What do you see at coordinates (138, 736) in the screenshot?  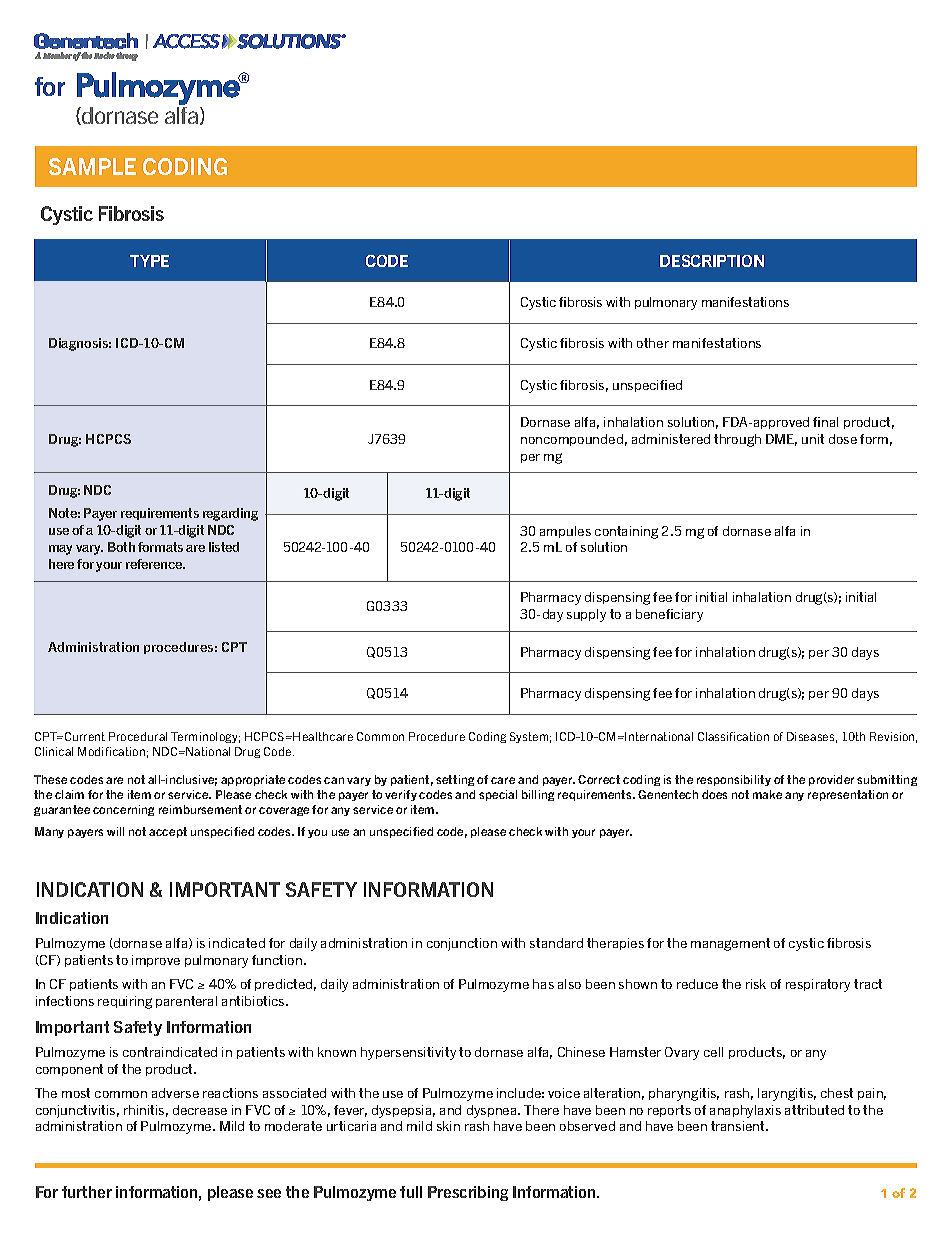 I see `Procedural` at bounding box center [138, 736].
